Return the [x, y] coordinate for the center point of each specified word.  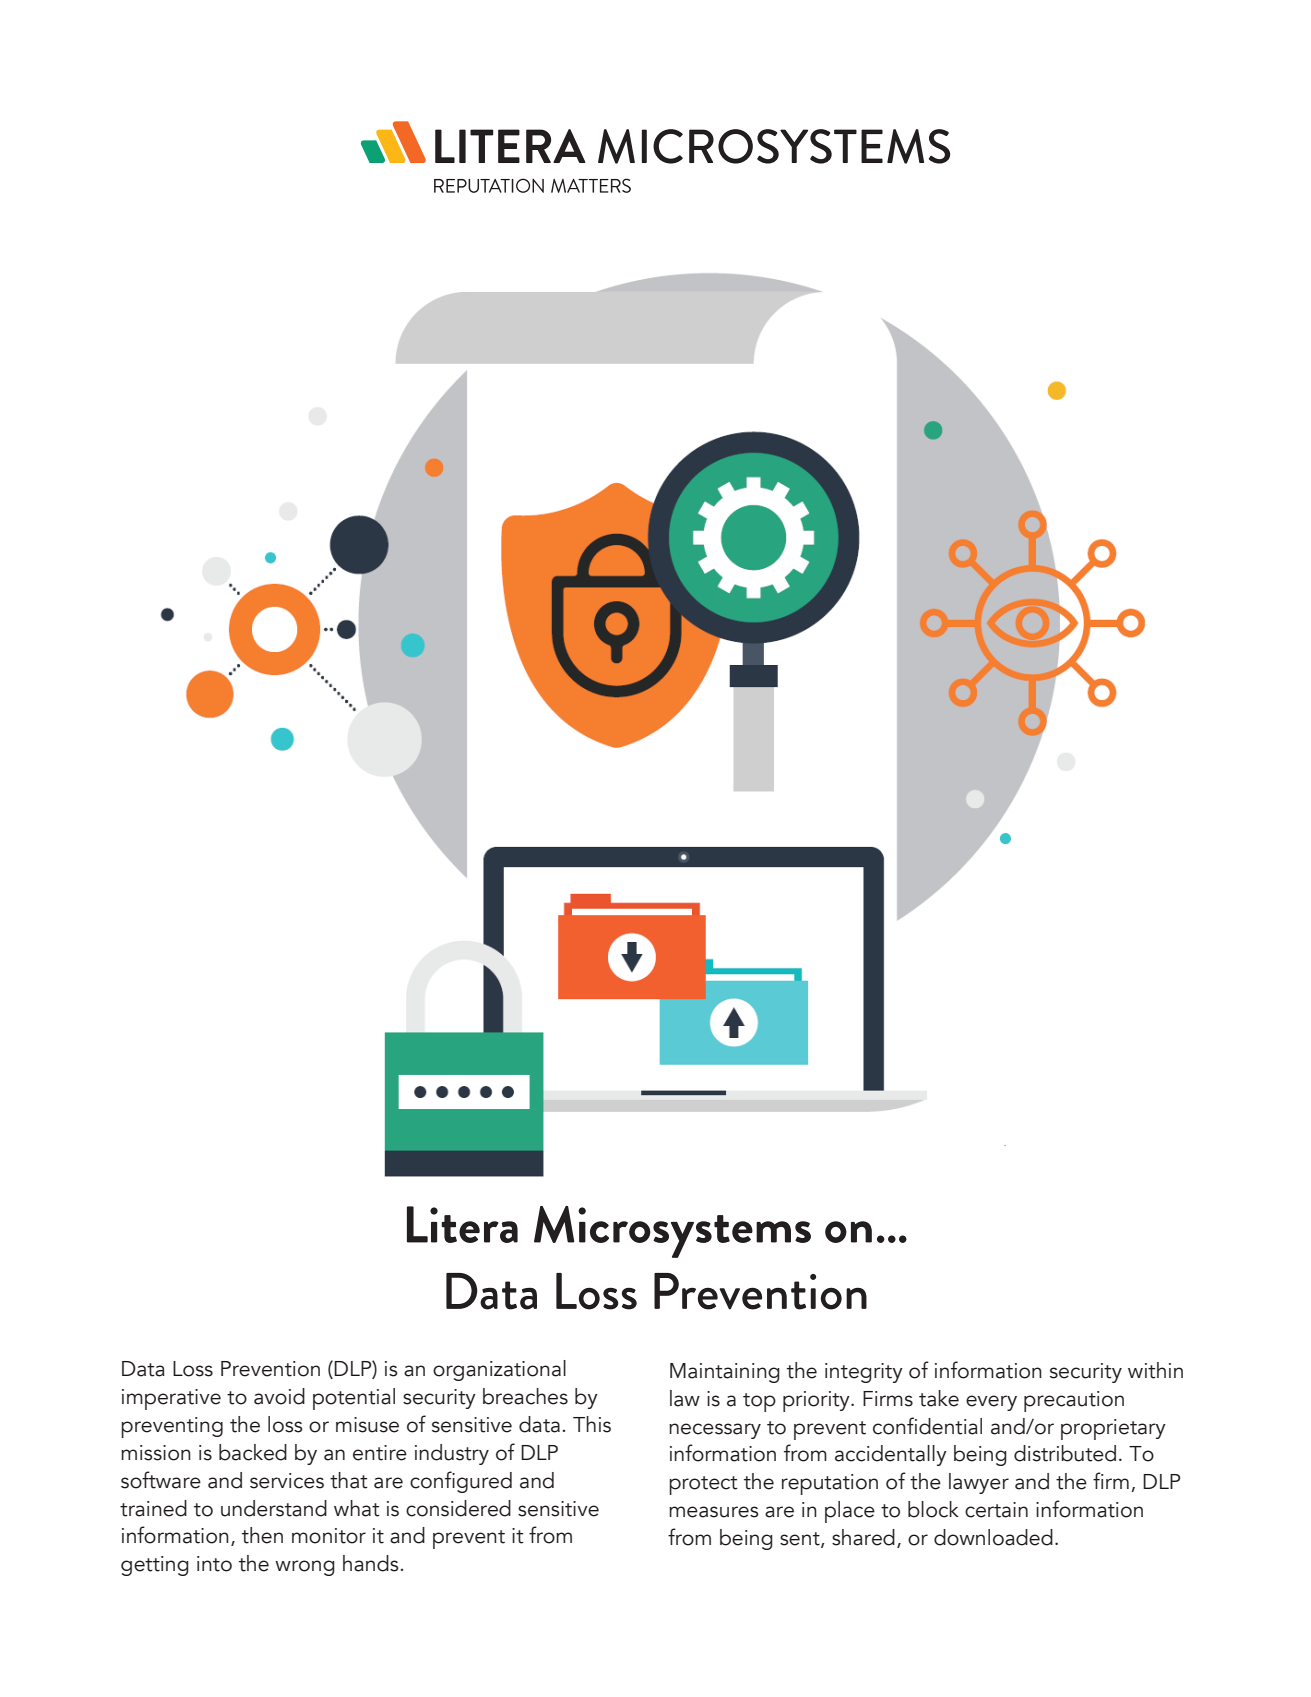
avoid [279, 1396]
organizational [499, 1370]
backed [253, 1452]
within [1155, 1370]
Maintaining [725, 1373]
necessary [715, 1431]
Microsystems [672, 1232]
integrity [864, 1373]
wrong [305, 1568]
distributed [1065, 1453]
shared [863, 1537]
